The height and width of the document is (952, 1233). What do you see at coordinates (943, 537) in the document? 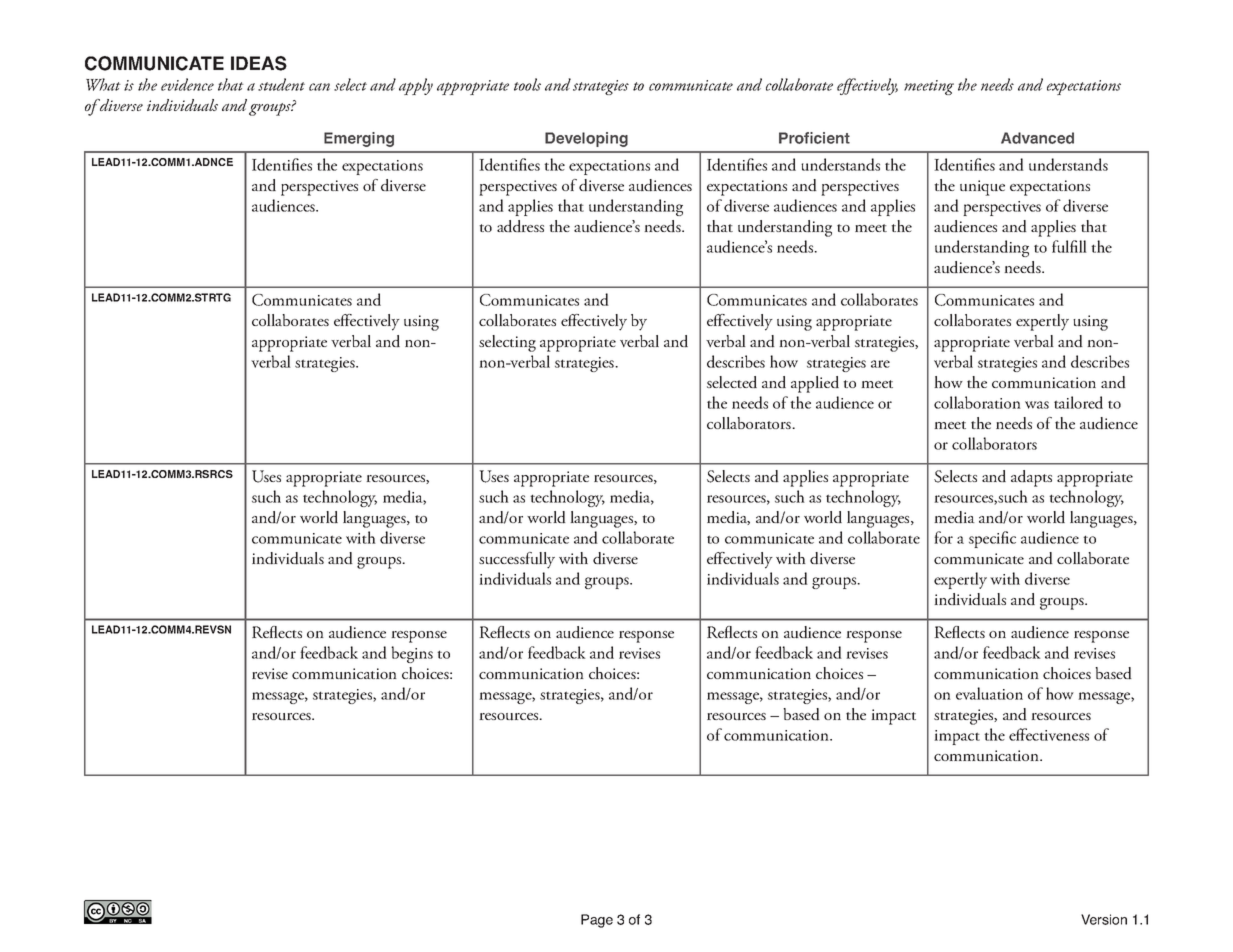
I see `for` at bounding box center [943, 537].
